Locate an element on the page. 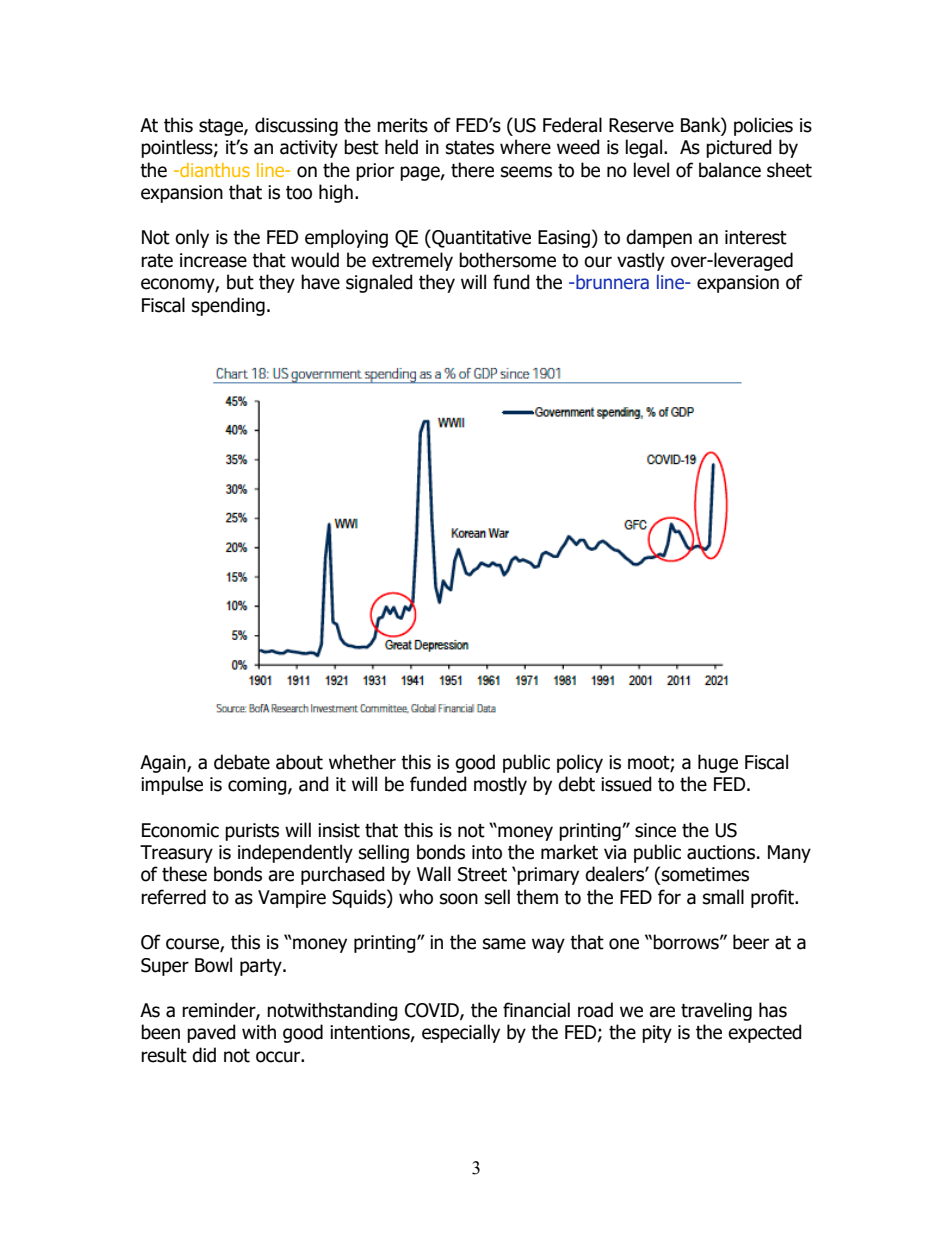 This document has width=952, height=1233. paved is located at coordinates (211, 1033).
